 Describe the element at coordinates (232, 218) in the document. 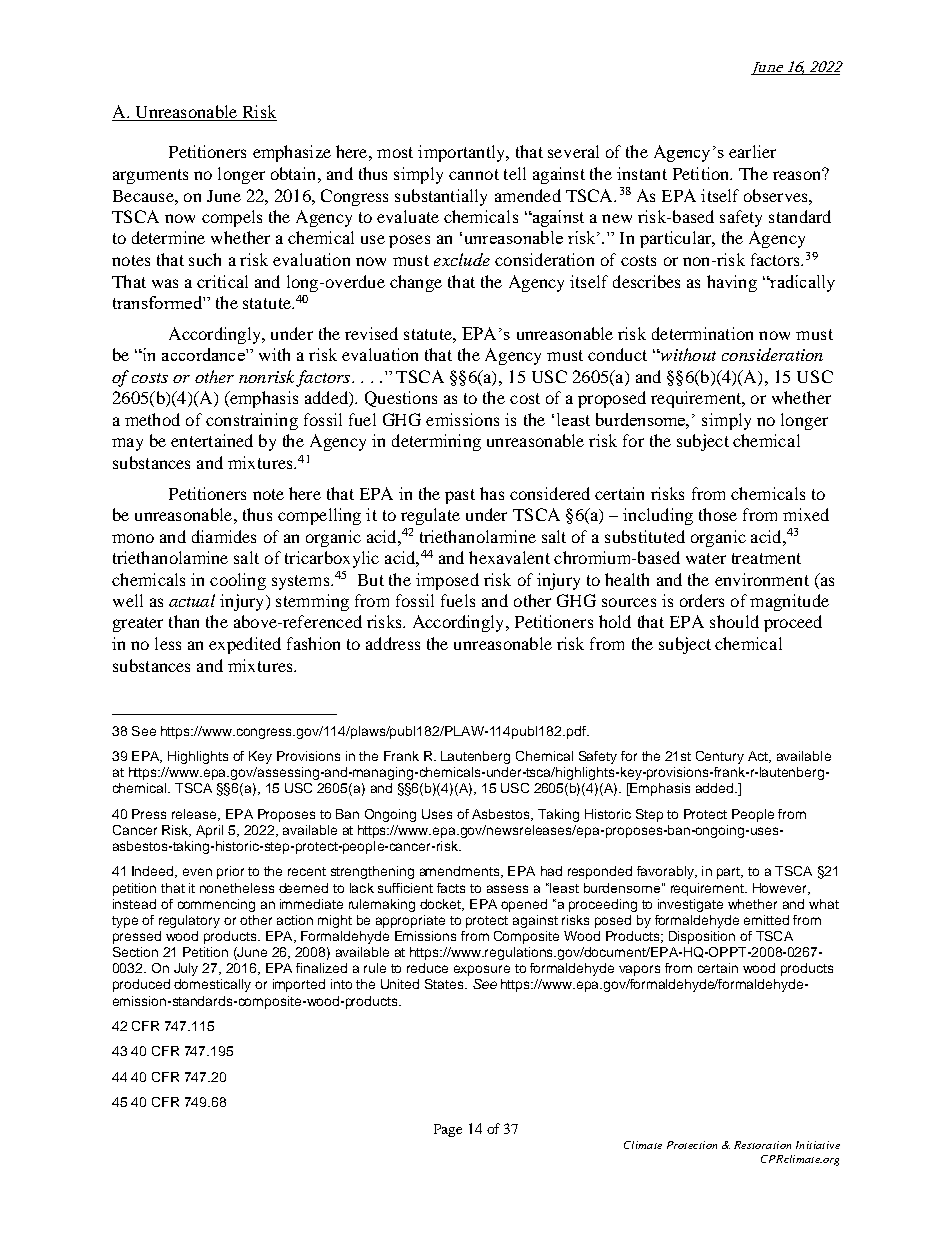

I see `compels` at that location.
